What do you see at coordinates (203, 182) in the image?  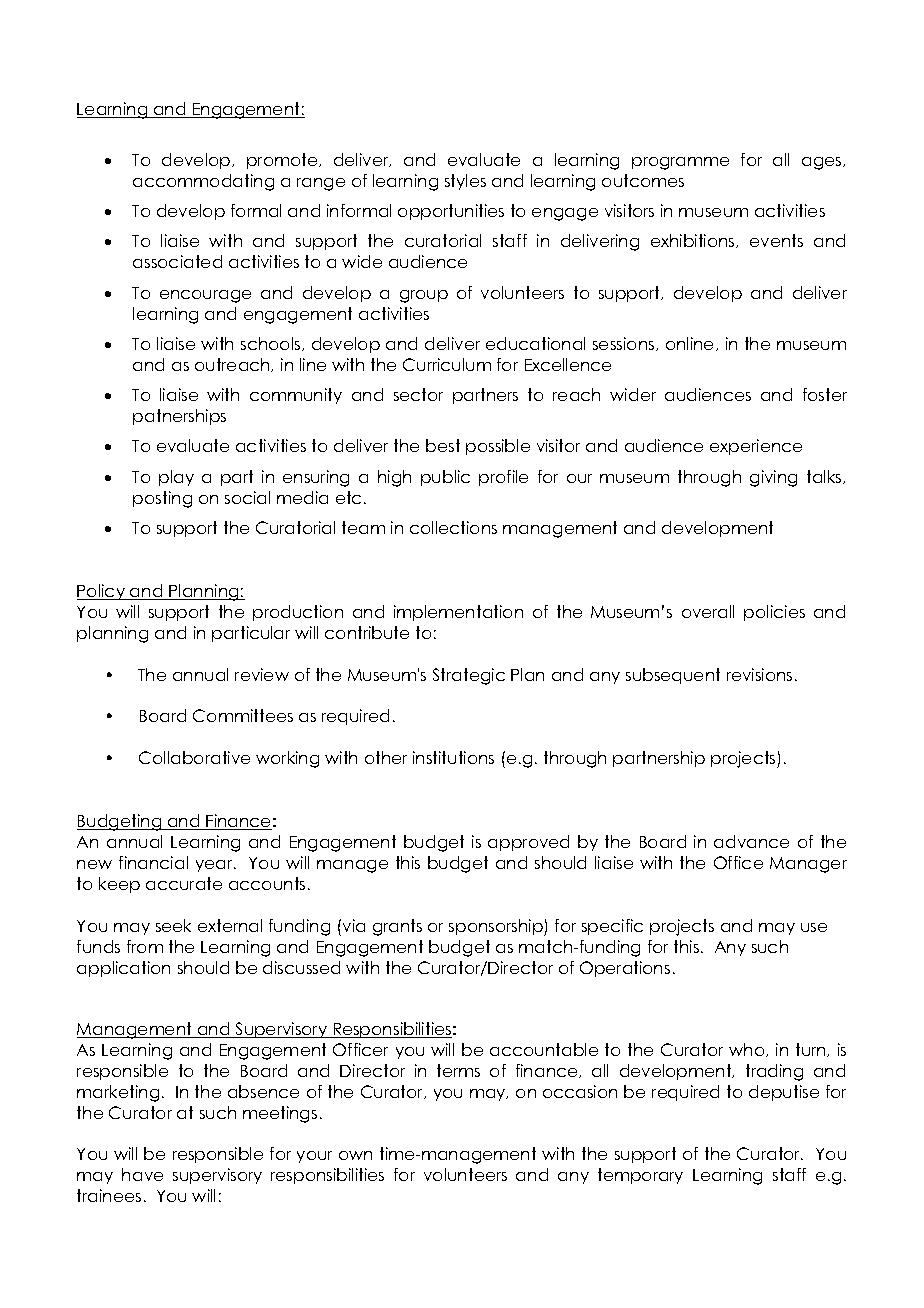 I see `accommodating` at bounding box center [203, 182].
